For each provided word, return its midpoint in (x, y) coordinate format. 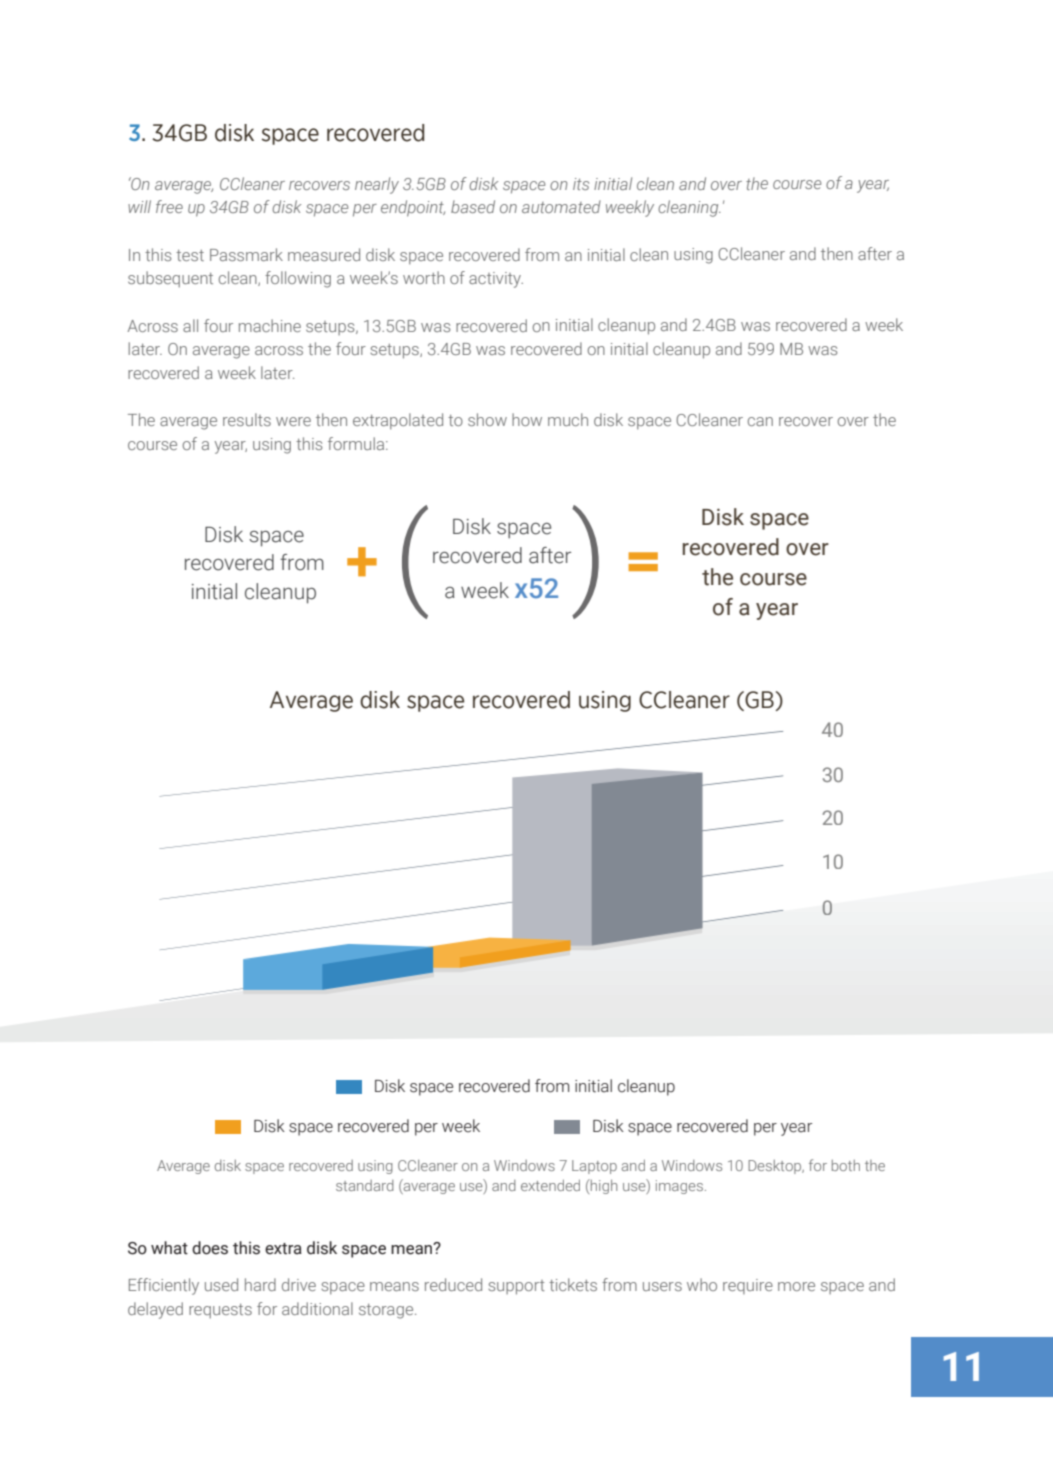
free (169, 206)
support (516, 1287)
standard (365, 1185)
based (473, 206)
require (748, 1286)
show (487, 419)
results (247, 419)
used (221, 1284)
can (760, 421)
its (581, 184)
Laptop (594, 1167)
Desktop (776, 1167)
